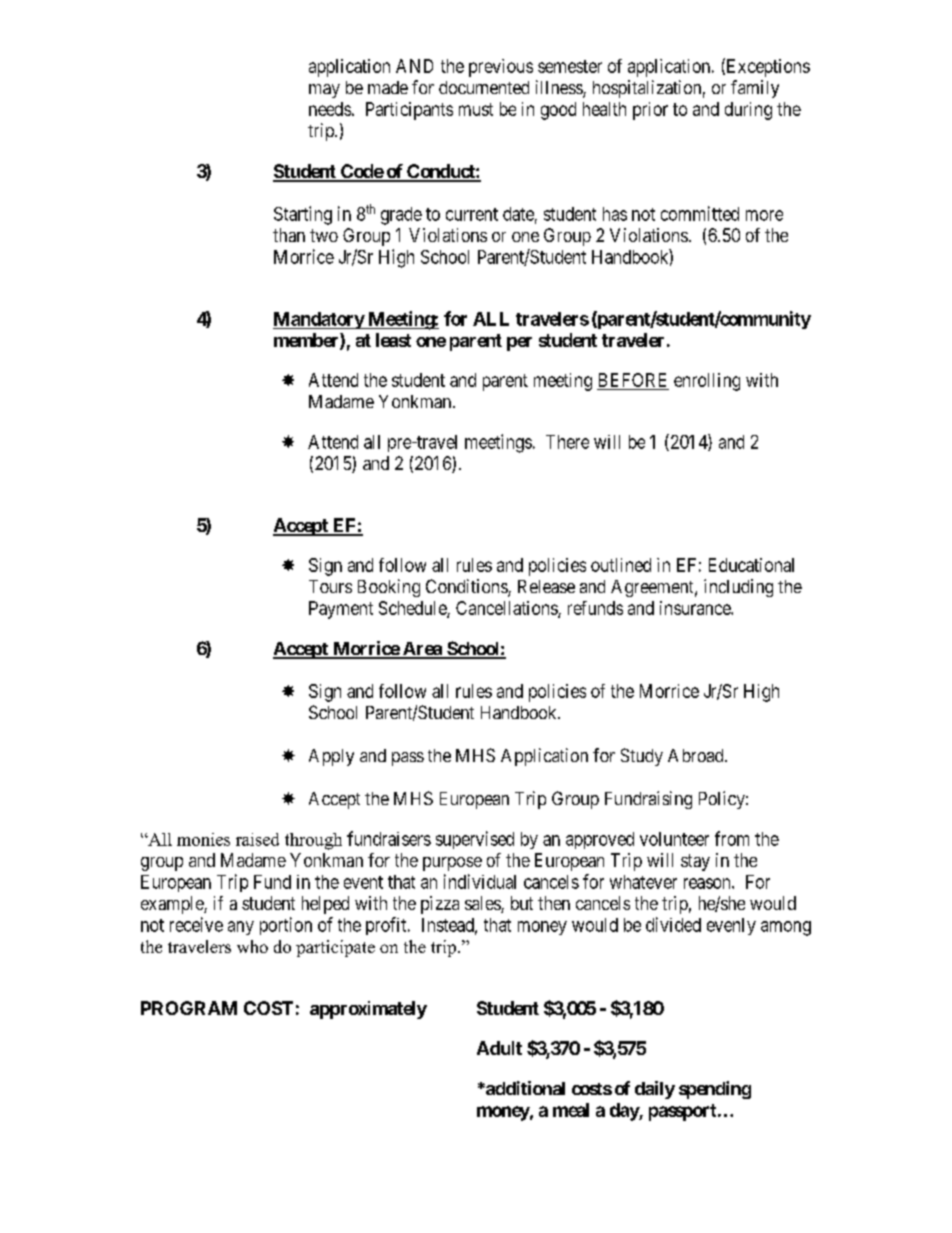  What do you see at coordinates (748, 111) in the page?
I see `during` at bounding box center [748, 111].
